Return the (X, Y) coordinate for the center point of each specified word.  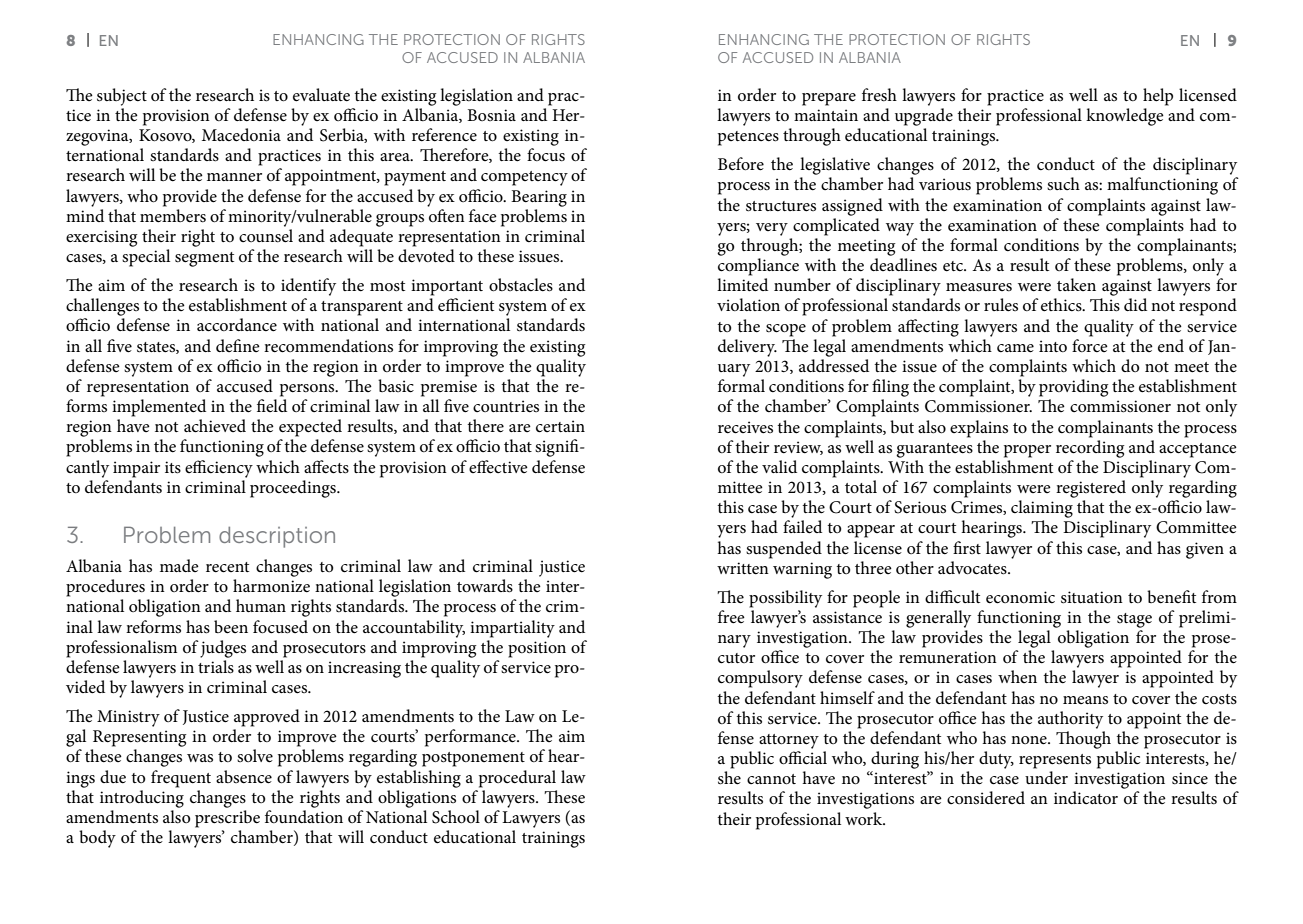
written (743, 568)
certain (560, 426)
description (277, 537)
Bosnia (491, 115)
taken (1076, 284)
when (1017, 676)
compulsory (760, 679)
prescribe (227, 819)
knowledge (1125, 117)
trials (216, 667)
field (272, 405)
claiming (1042, 509)
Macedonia (241, 135)
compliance (758, 267)
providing (1074, 388)
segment (204, 259)
